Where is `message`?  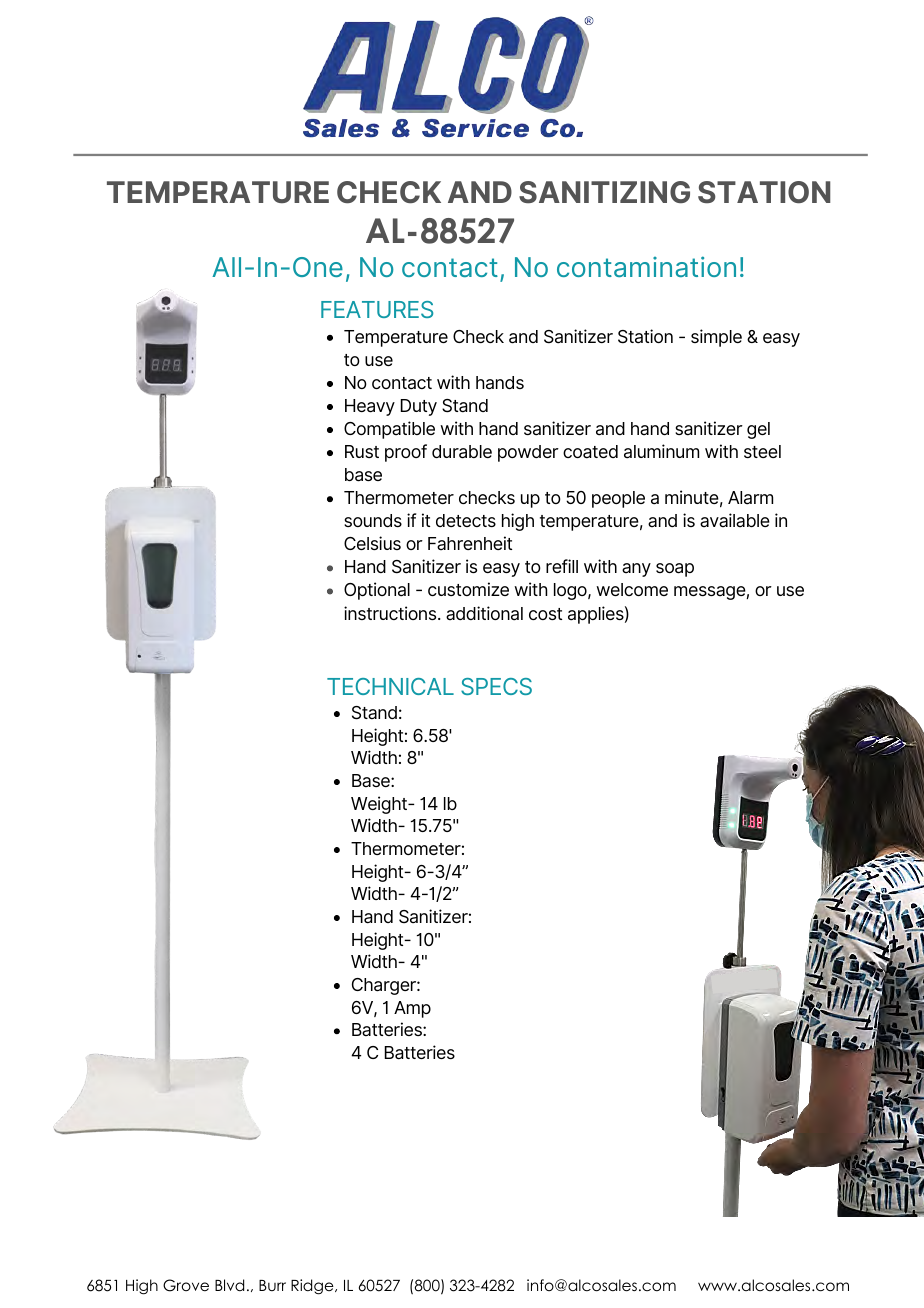
message is located at coordinates (710, 593).
